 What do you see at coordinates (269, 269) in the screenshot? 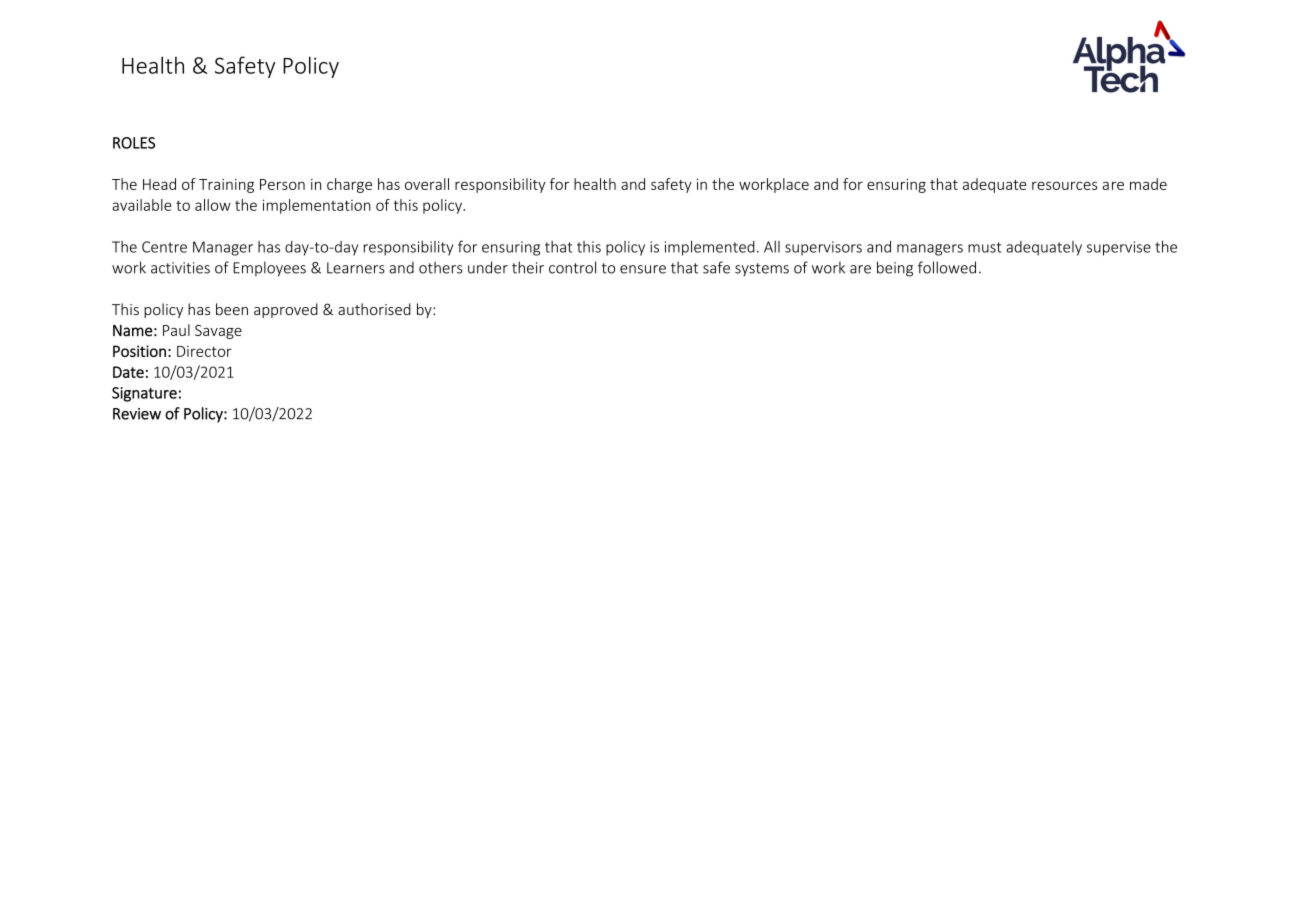
I see `Employees` at bounding box center [269, 269].
